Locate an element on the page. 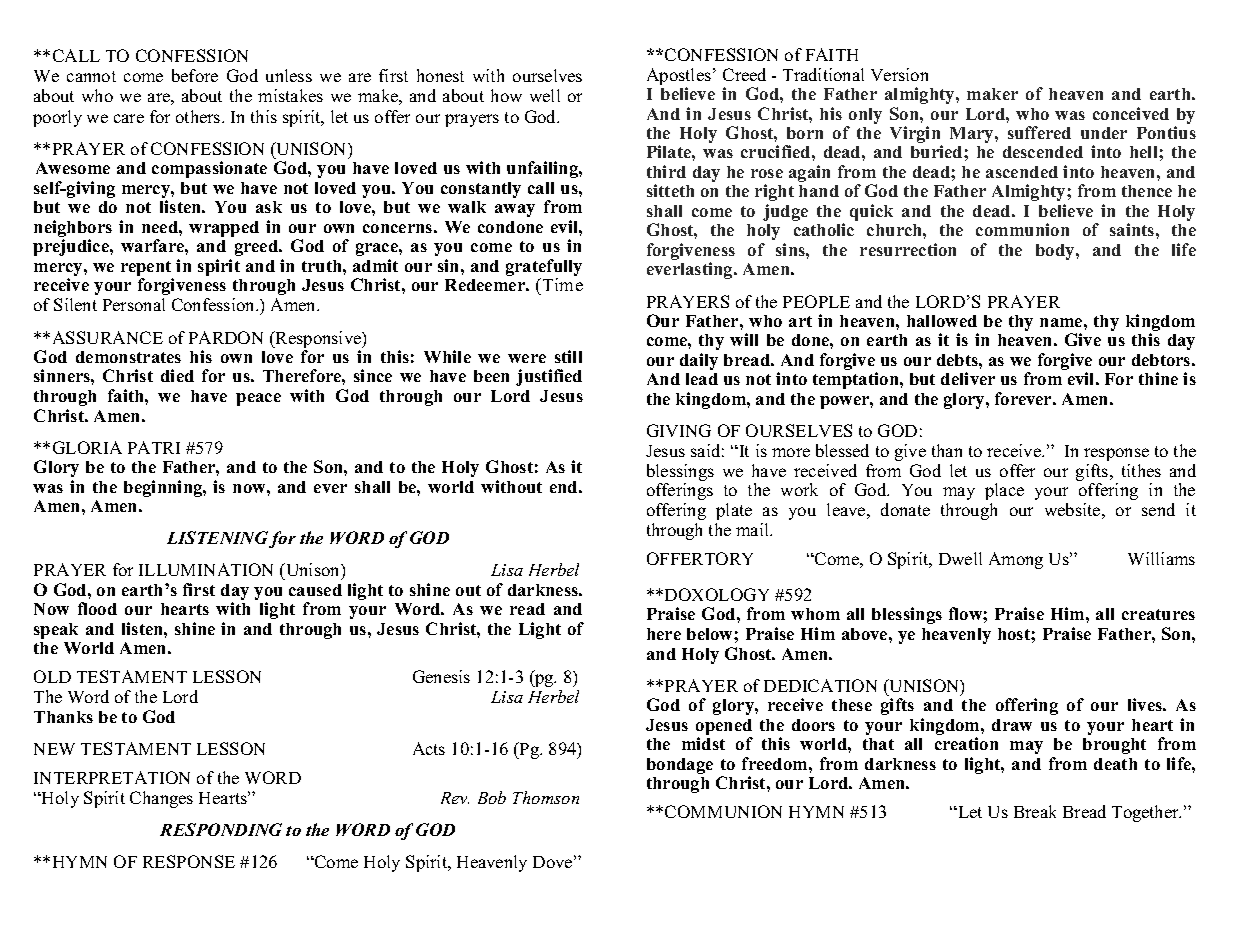  PATRI is located at coordinates (154, 447).
